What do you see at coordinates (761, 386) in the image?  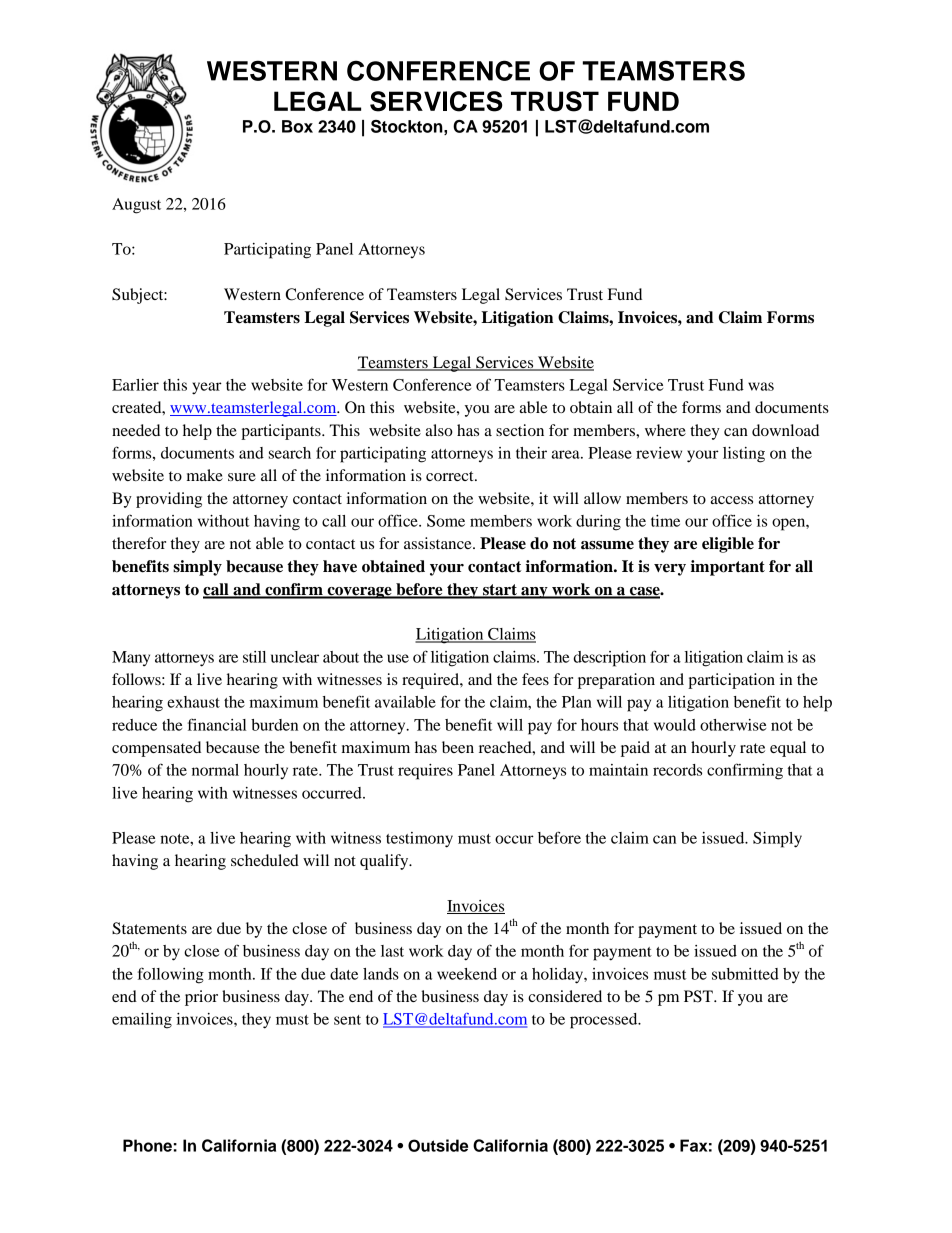 I see `was` at bounding box center [761, 386].
